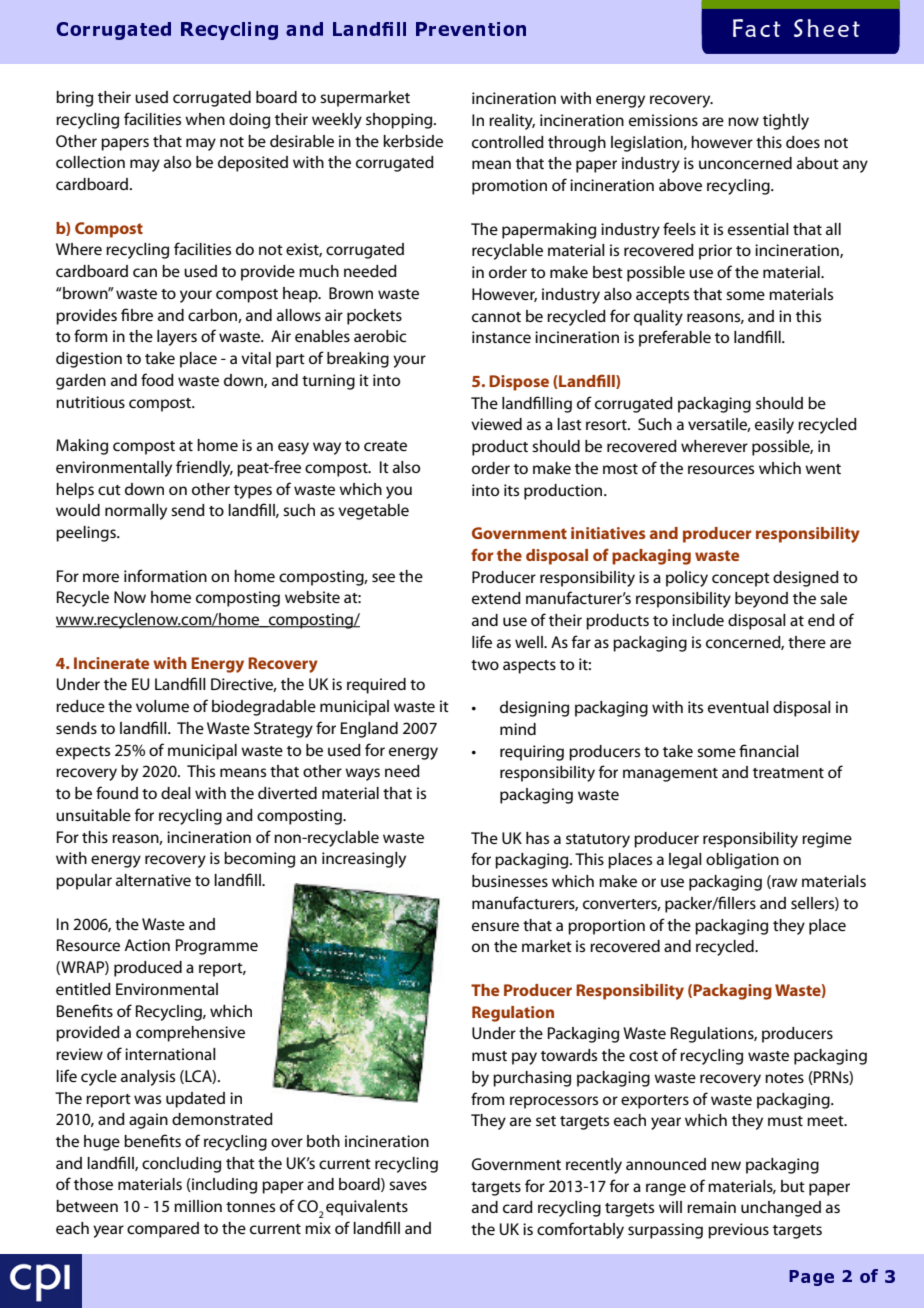 The height and width of the page is (1308, 924). Describe the element at coordinates (205, 119) in the page. I see `when` at that location.
